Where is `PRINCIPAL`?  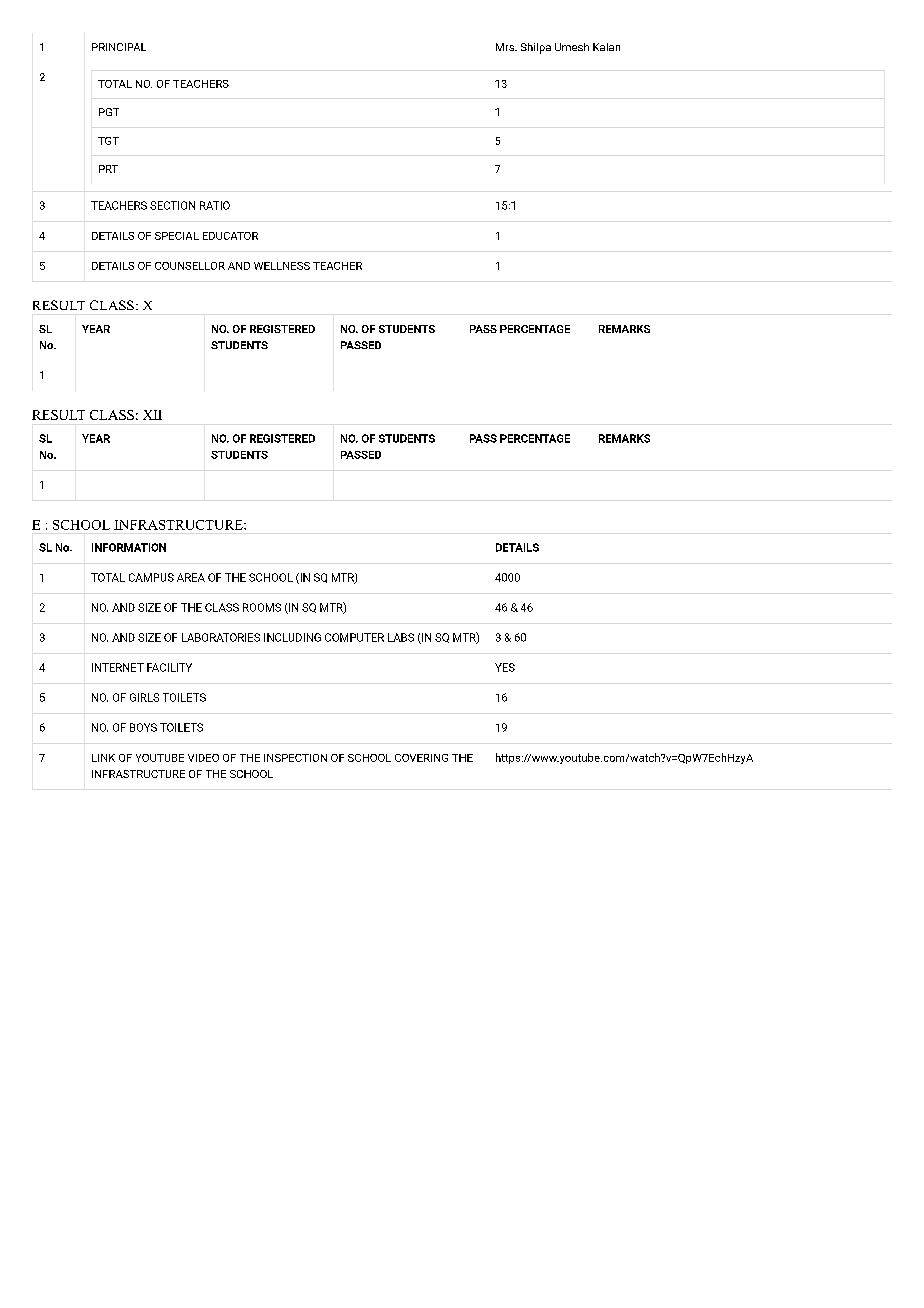 PRINCIPAL is located at coordinates (119, 47).
